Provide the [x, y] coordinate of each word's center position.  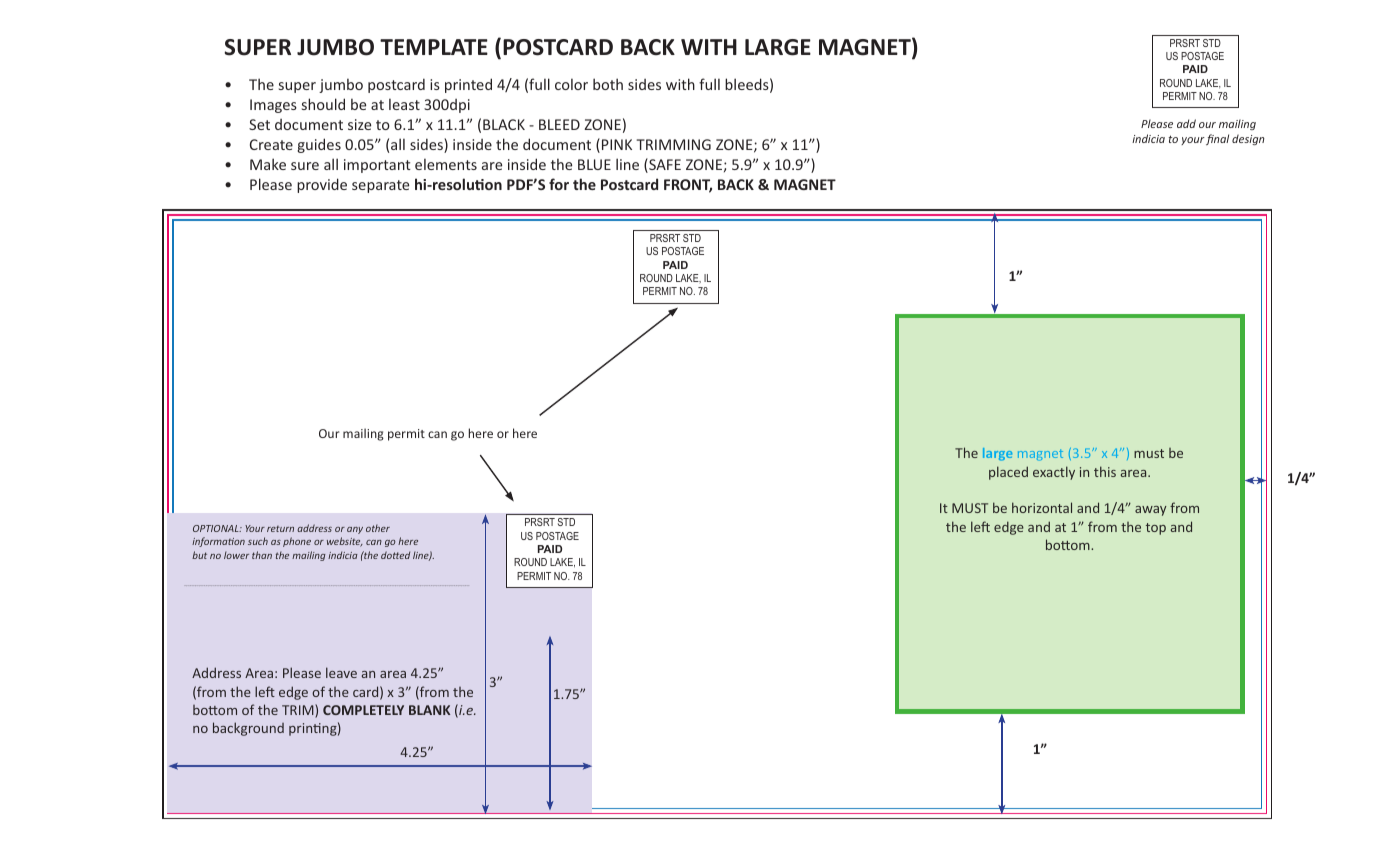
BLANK [429, 710]
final [1217, 139]
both [608, 84]
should [323, 104]
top [1156, 529]
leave [341, 672]
